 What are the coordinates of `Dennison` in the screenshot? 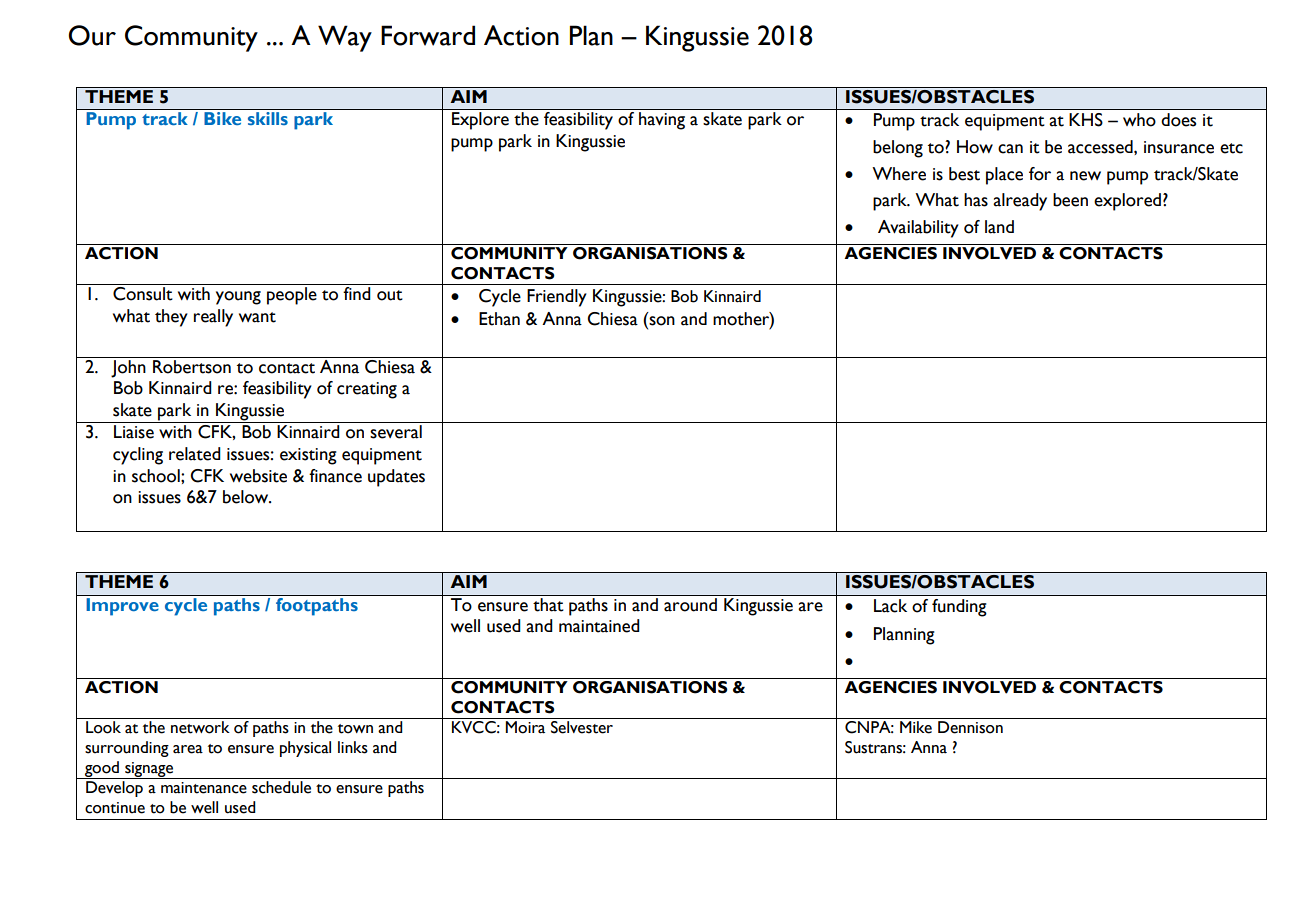 It's located at (970, 727).
